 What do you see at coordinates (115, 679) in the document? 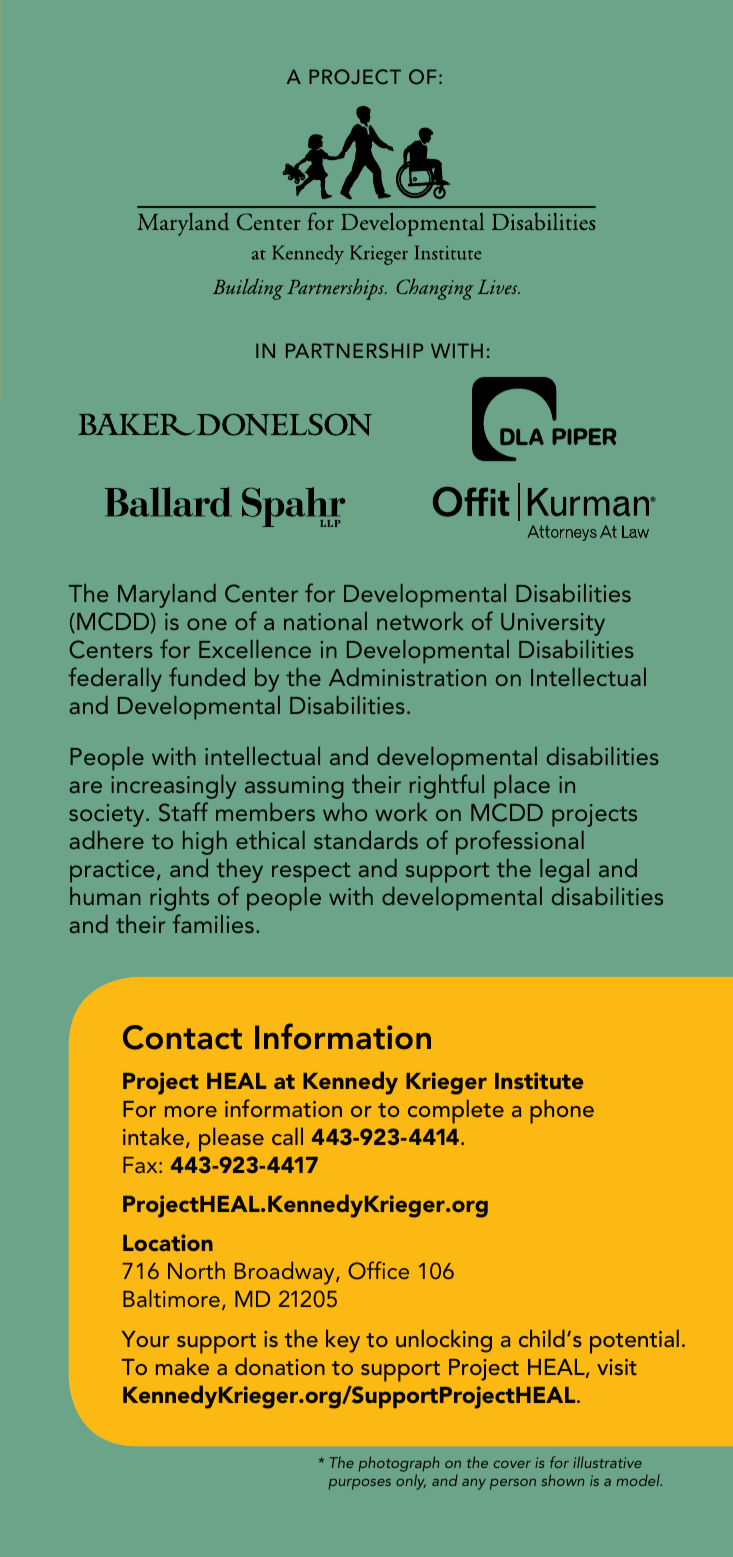
I see `federally` at bounding box center [115, 679].
